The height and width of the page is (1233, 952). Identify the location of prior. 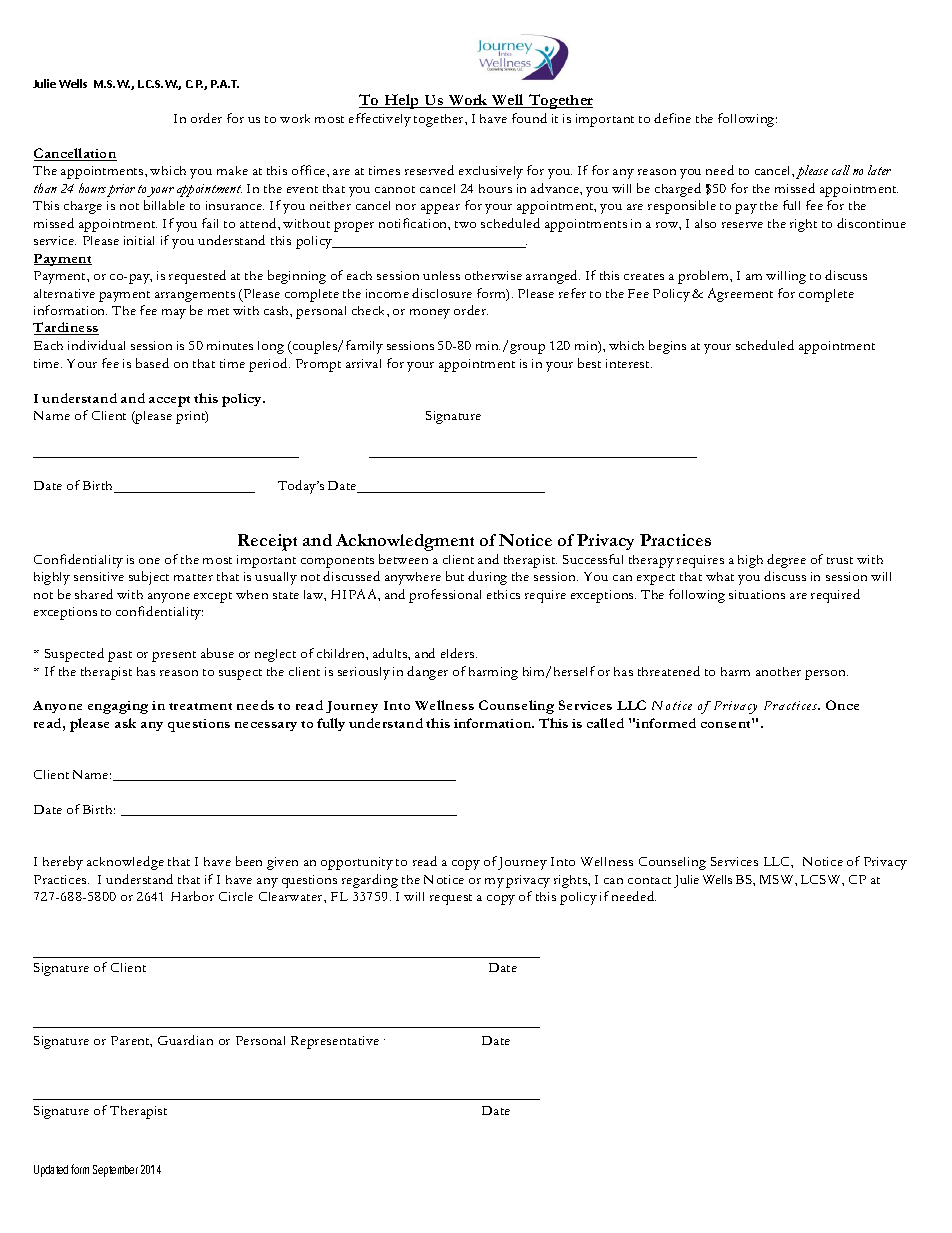
(121, 190).
